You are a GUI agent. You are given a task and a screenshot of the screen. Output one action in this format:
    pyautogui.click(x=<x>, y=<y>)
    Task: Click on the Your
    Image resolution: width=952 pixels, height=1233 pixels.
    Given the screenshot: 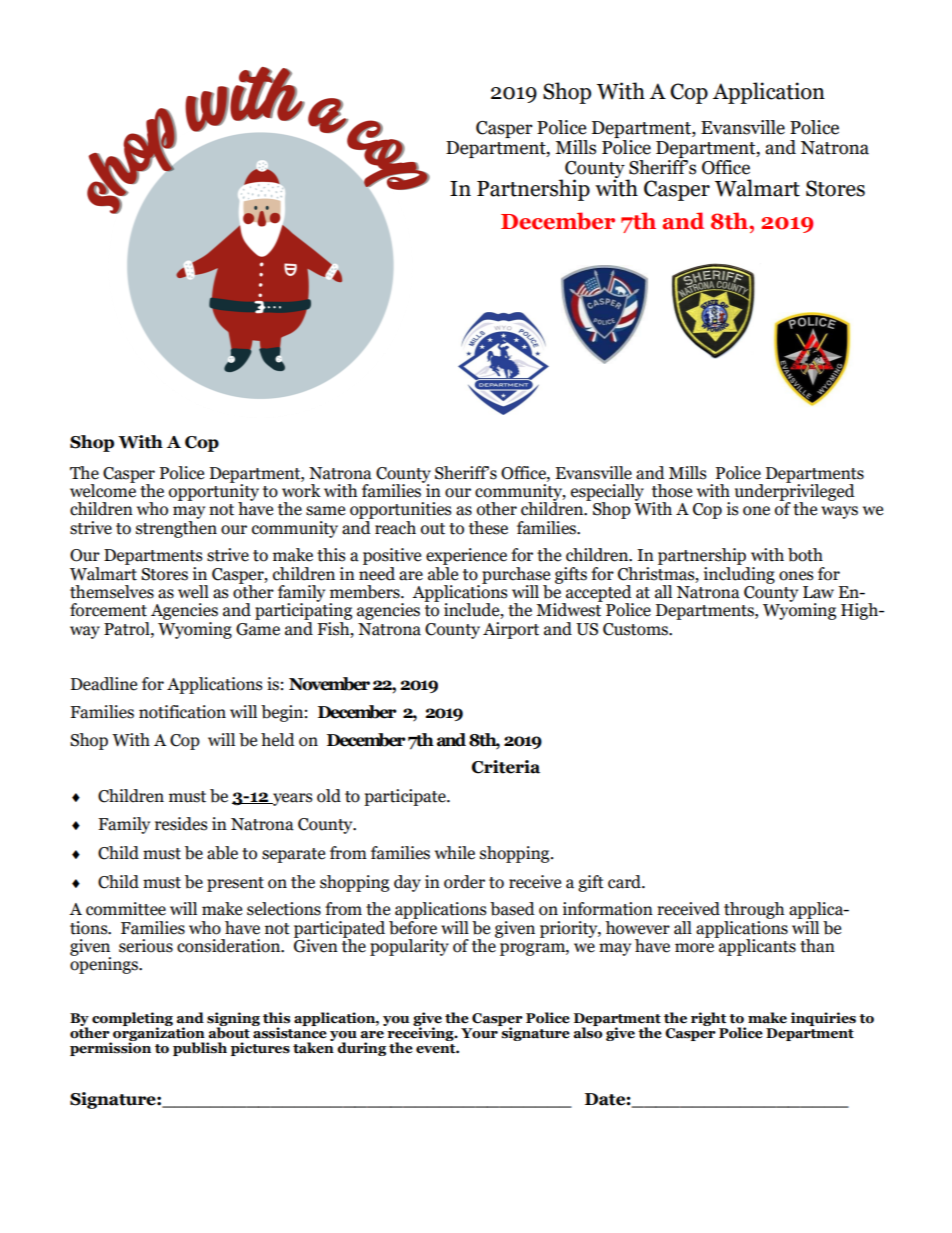 What is the action you would take?
    pyautogui.click(x=479, y=1033)
